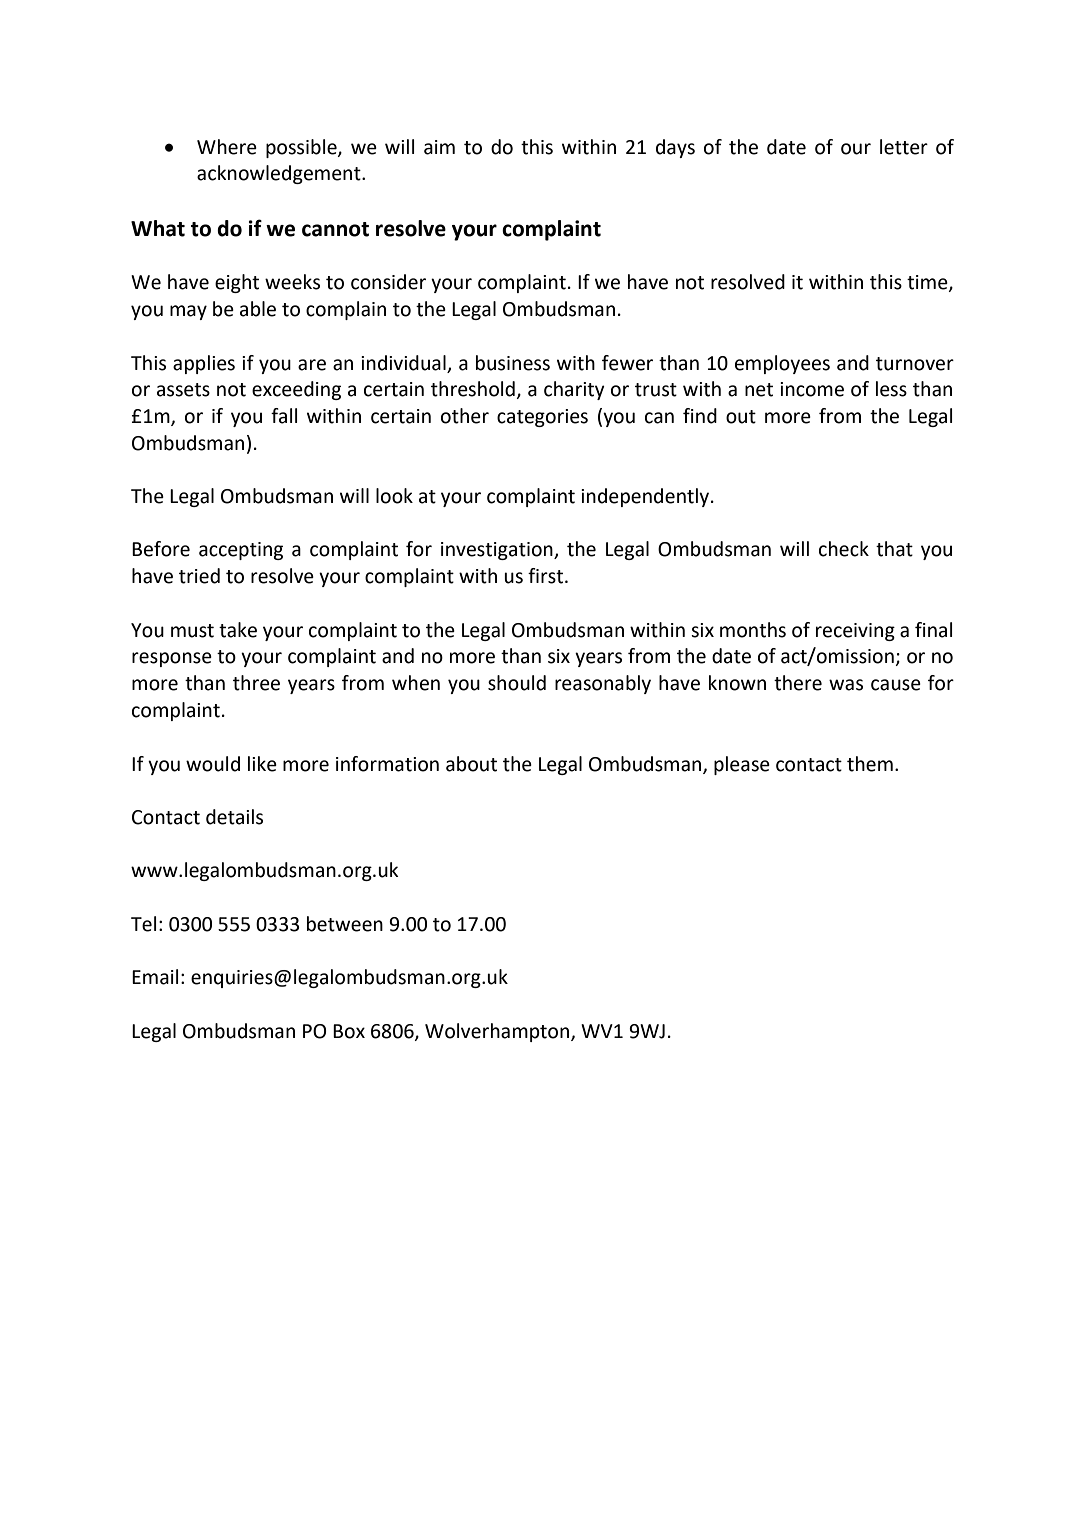  I want to click on them, so click(870, 764).
